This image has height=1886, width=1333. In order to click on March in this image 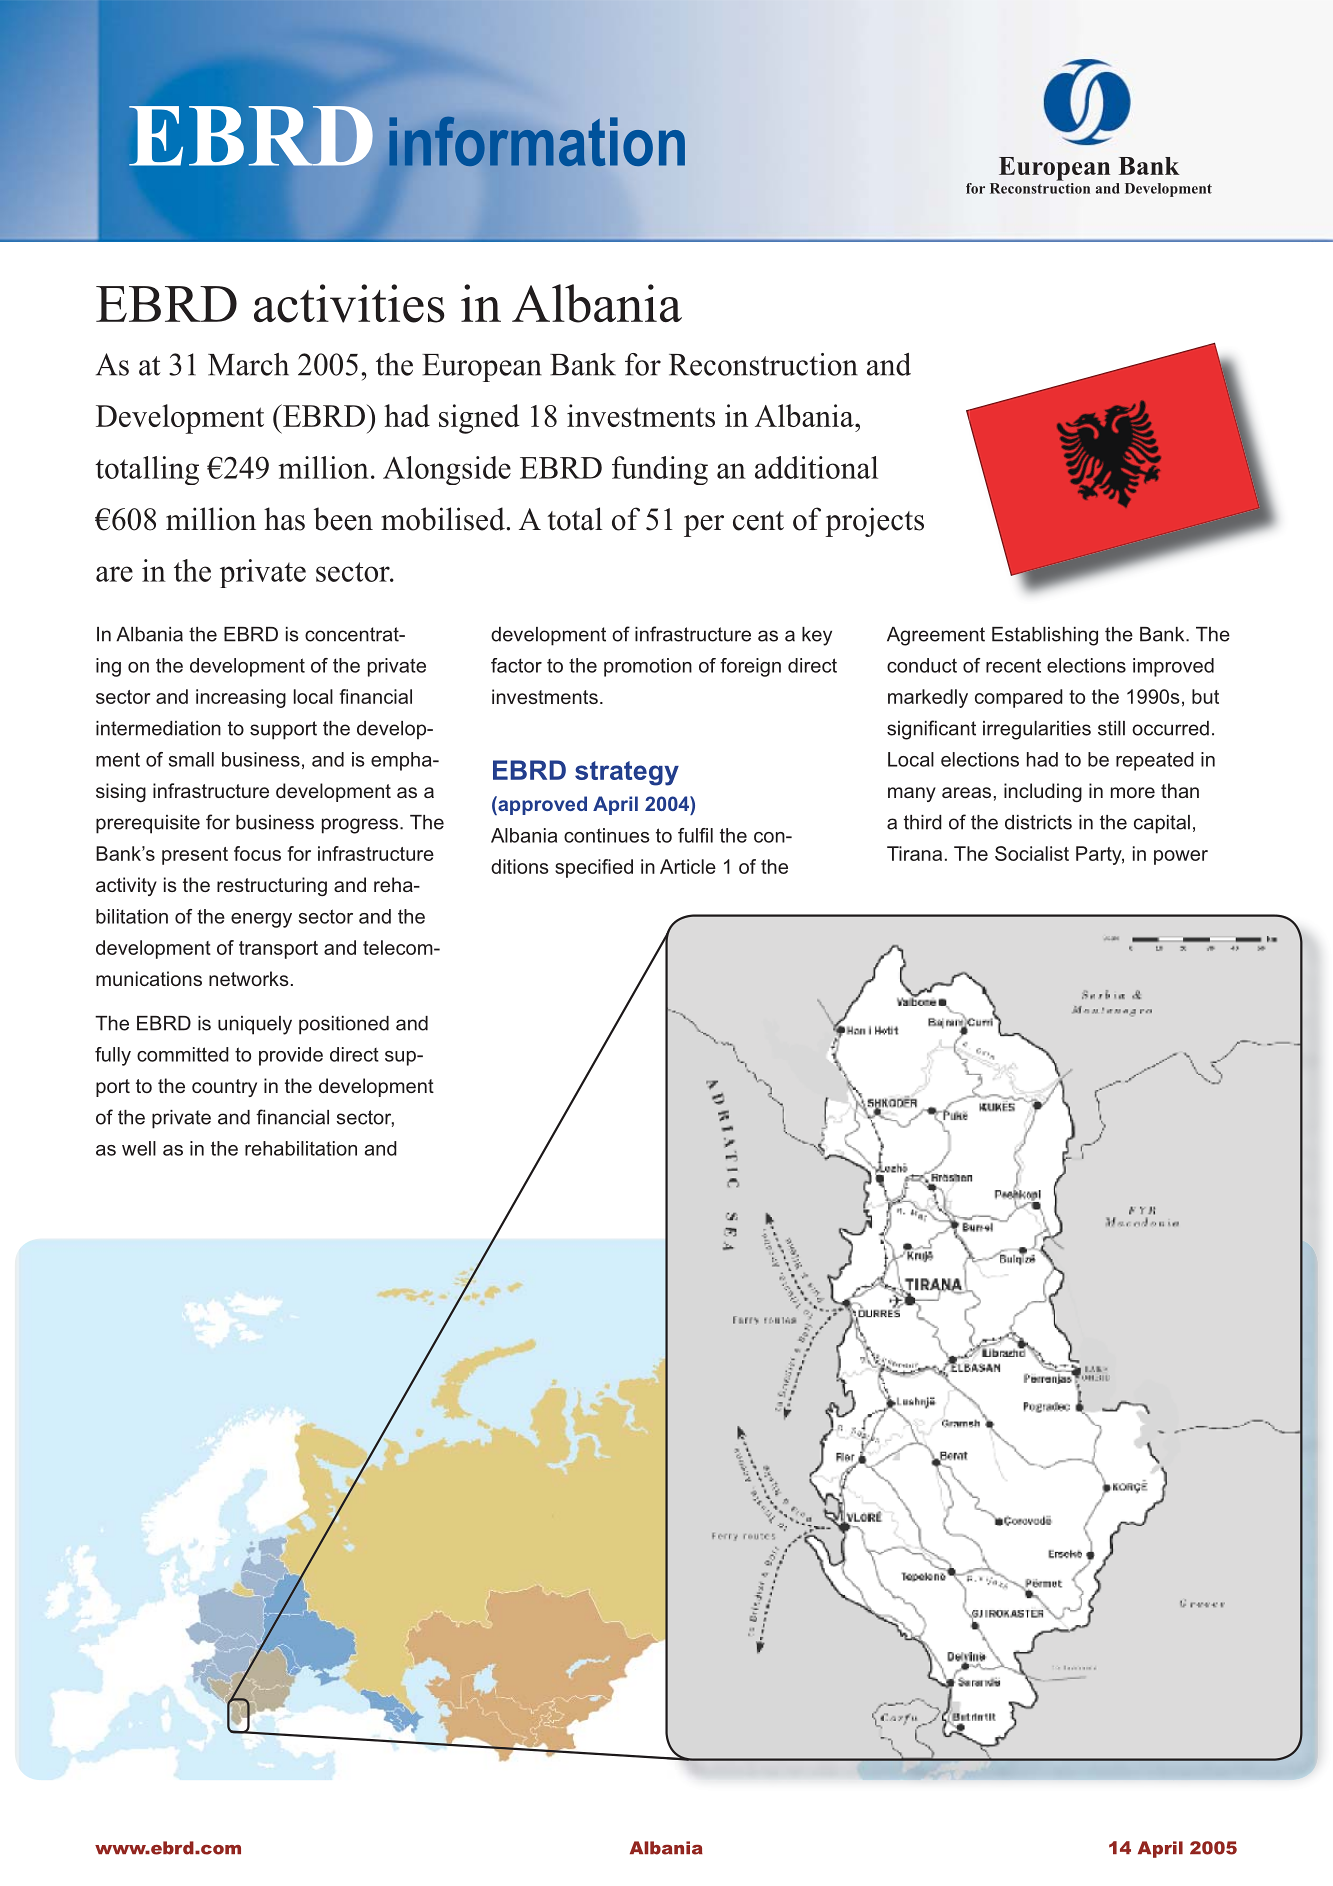, I will do `click(248, 364)`.
